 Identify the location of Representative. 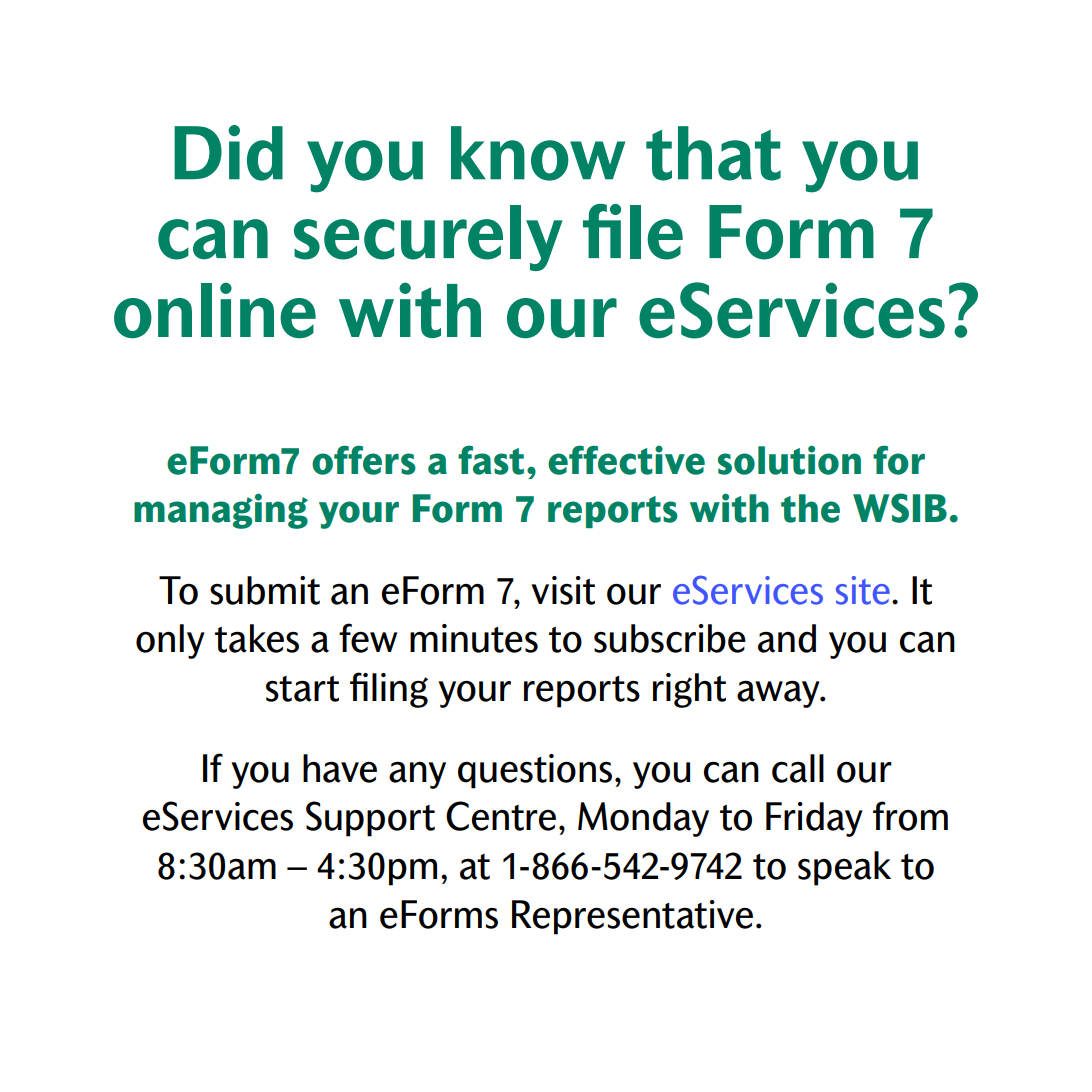
(632, 917).
